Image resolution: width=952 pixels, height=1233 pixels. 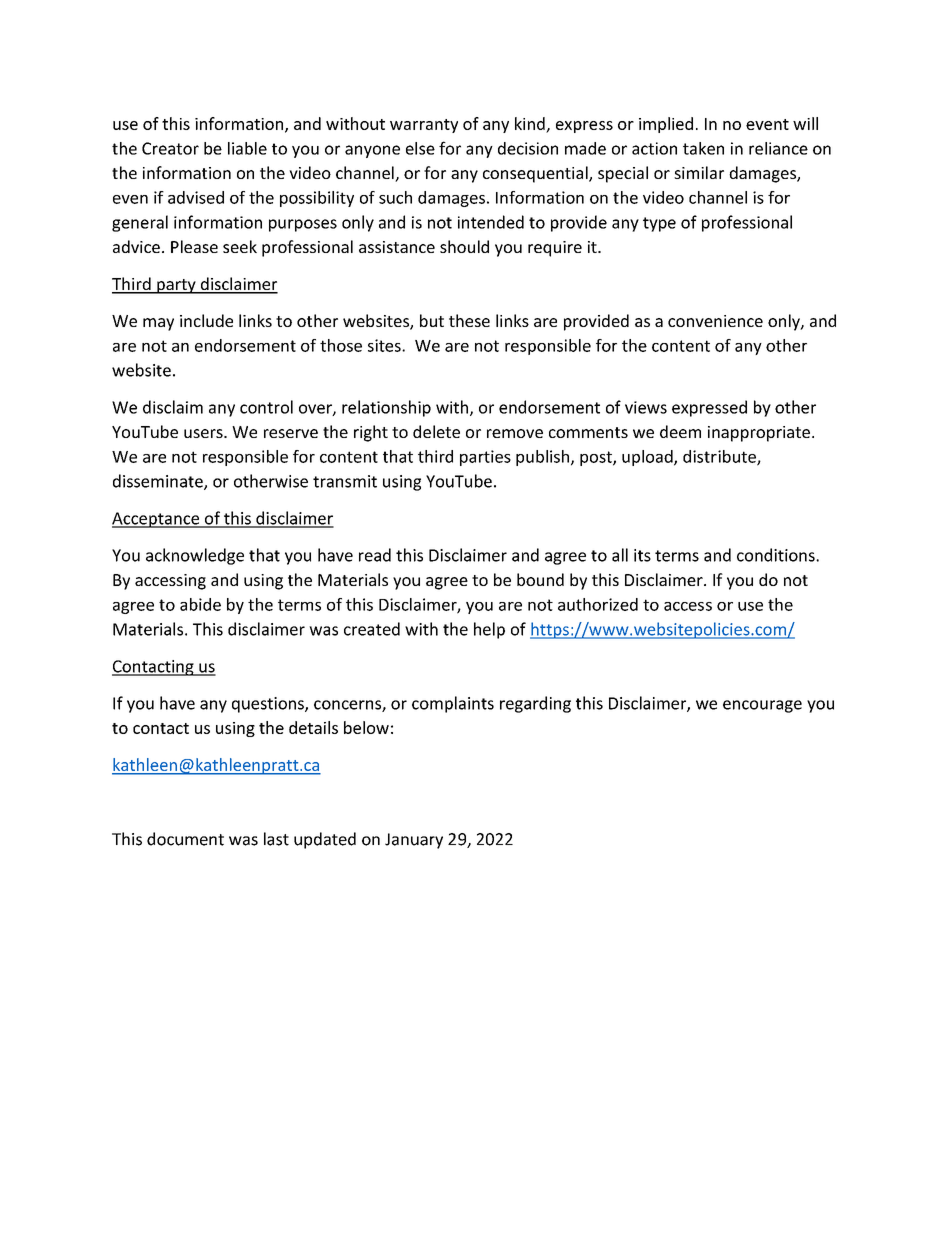 What do you see at coordinates (266, 407) in the image?
I see `control` at bounding box center [266, 407].
